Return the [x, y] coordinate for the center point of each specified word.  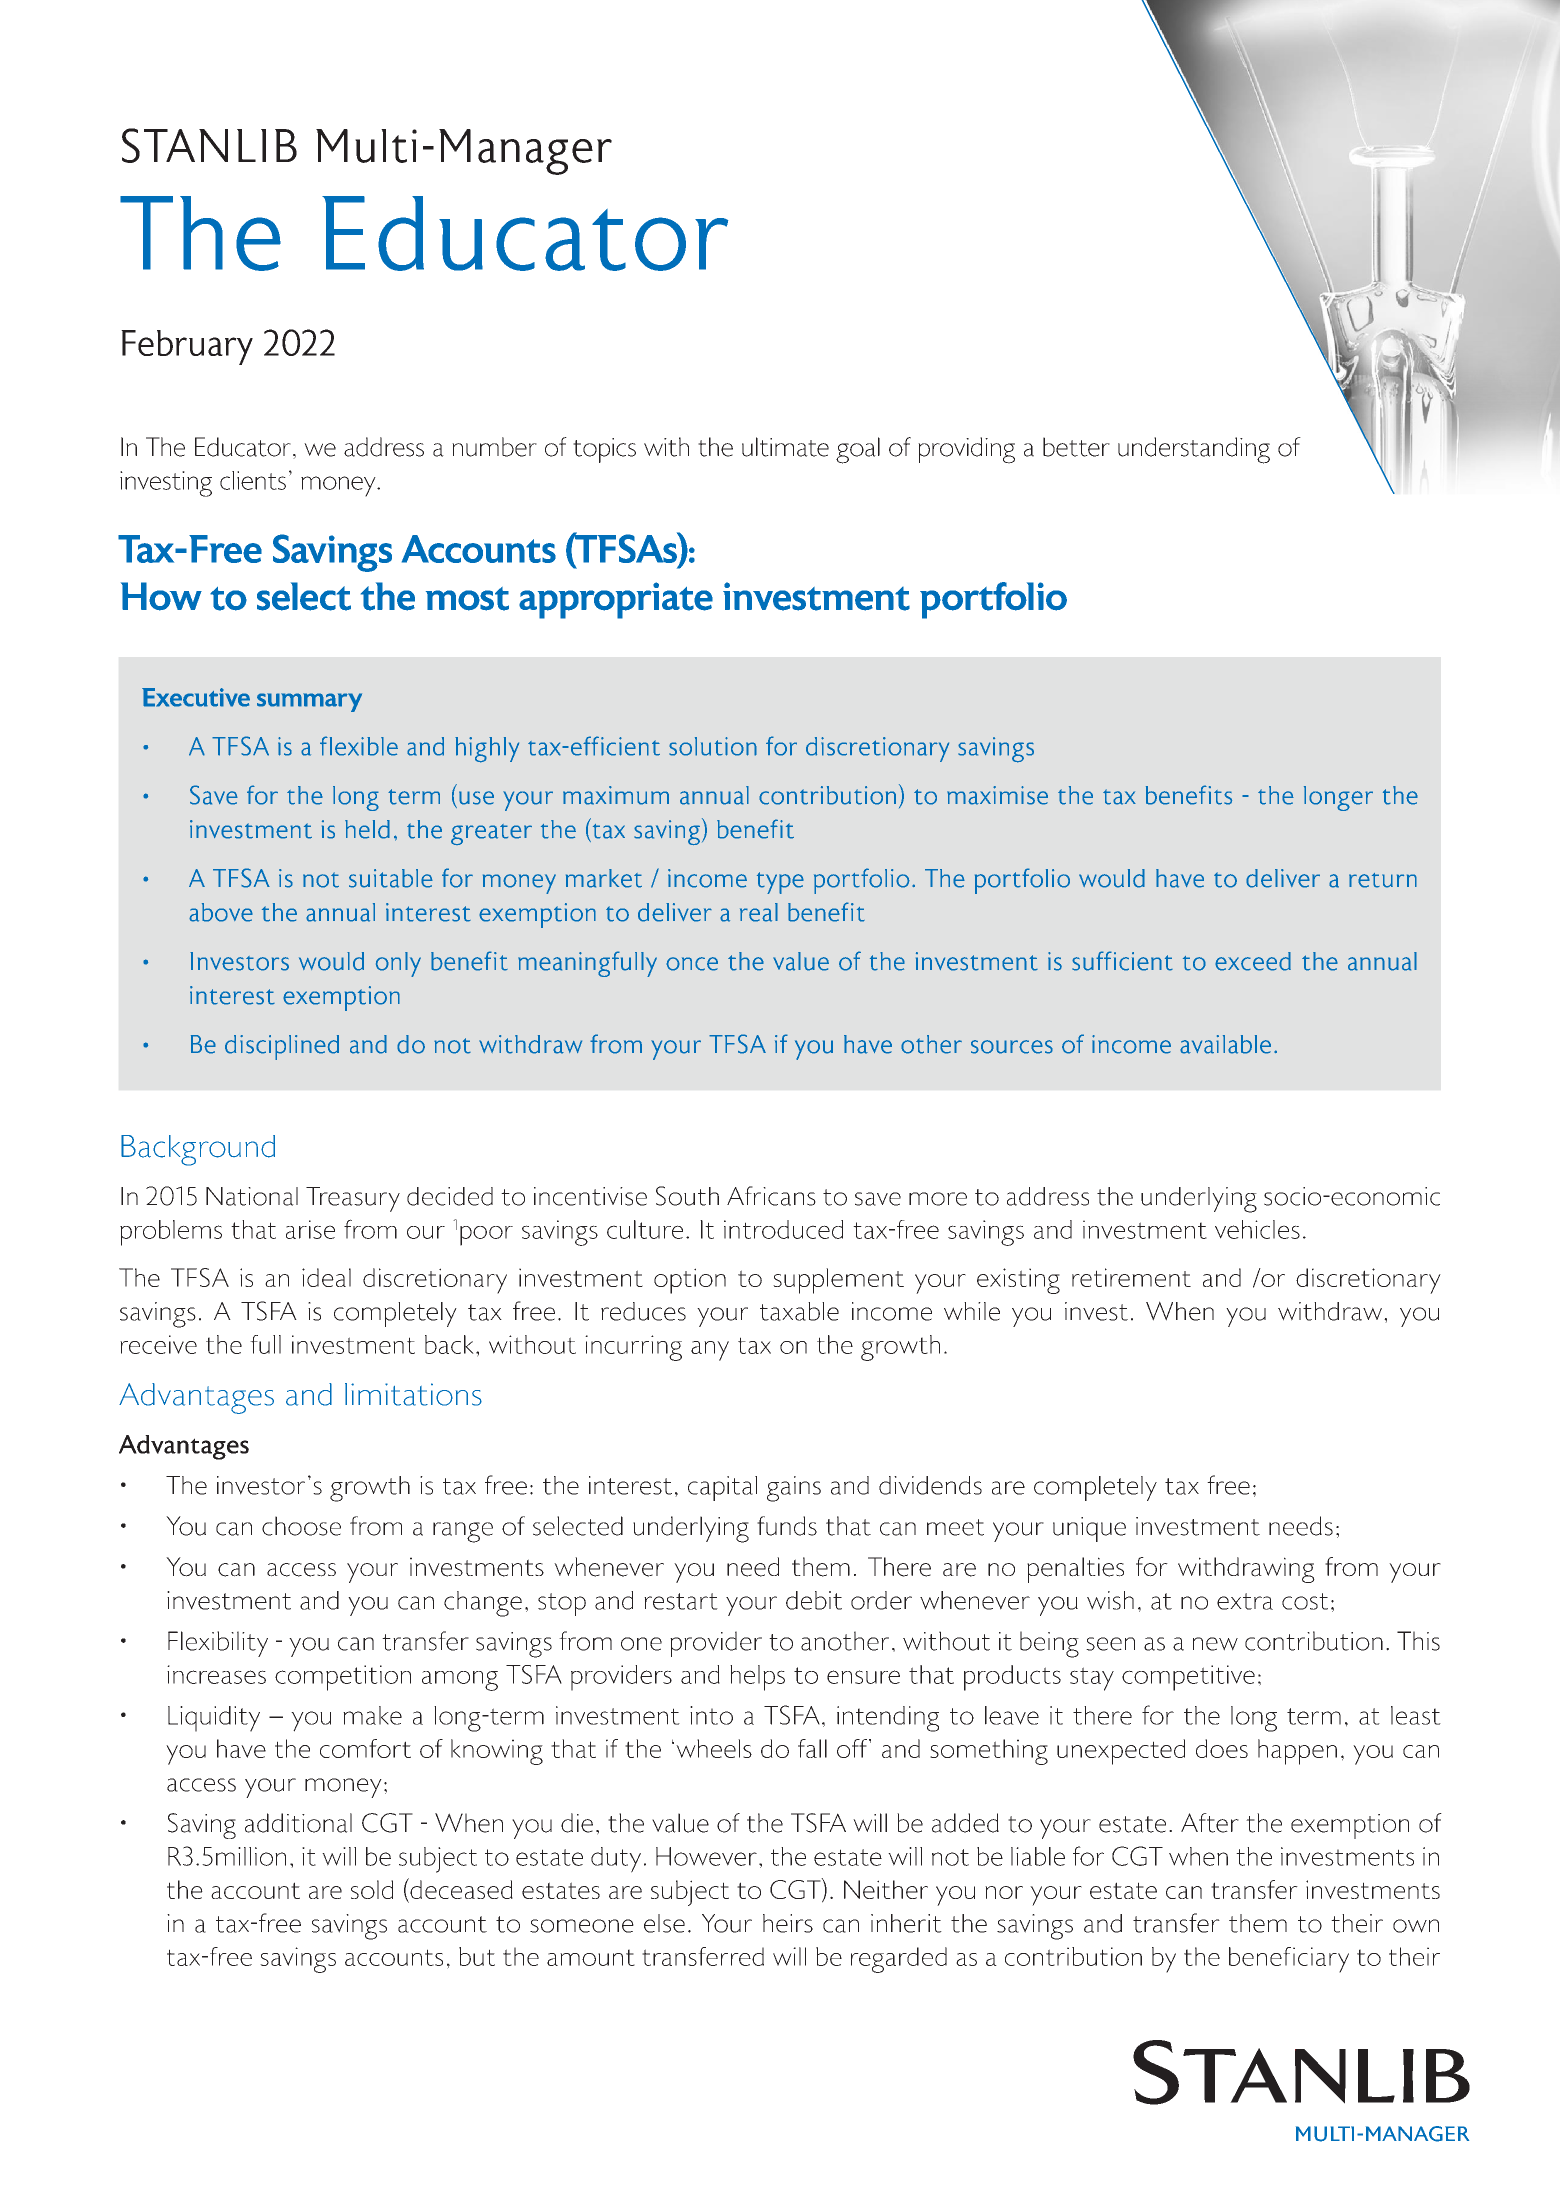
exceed [1253, 961]
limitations [413, 1394]
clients [253, 480]
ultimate [785, 447]
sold [372, 1889]
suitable [391, 878]
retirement [1131, 1277]
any [710, 1351]
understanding [1194, 450]
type [780, 883]
